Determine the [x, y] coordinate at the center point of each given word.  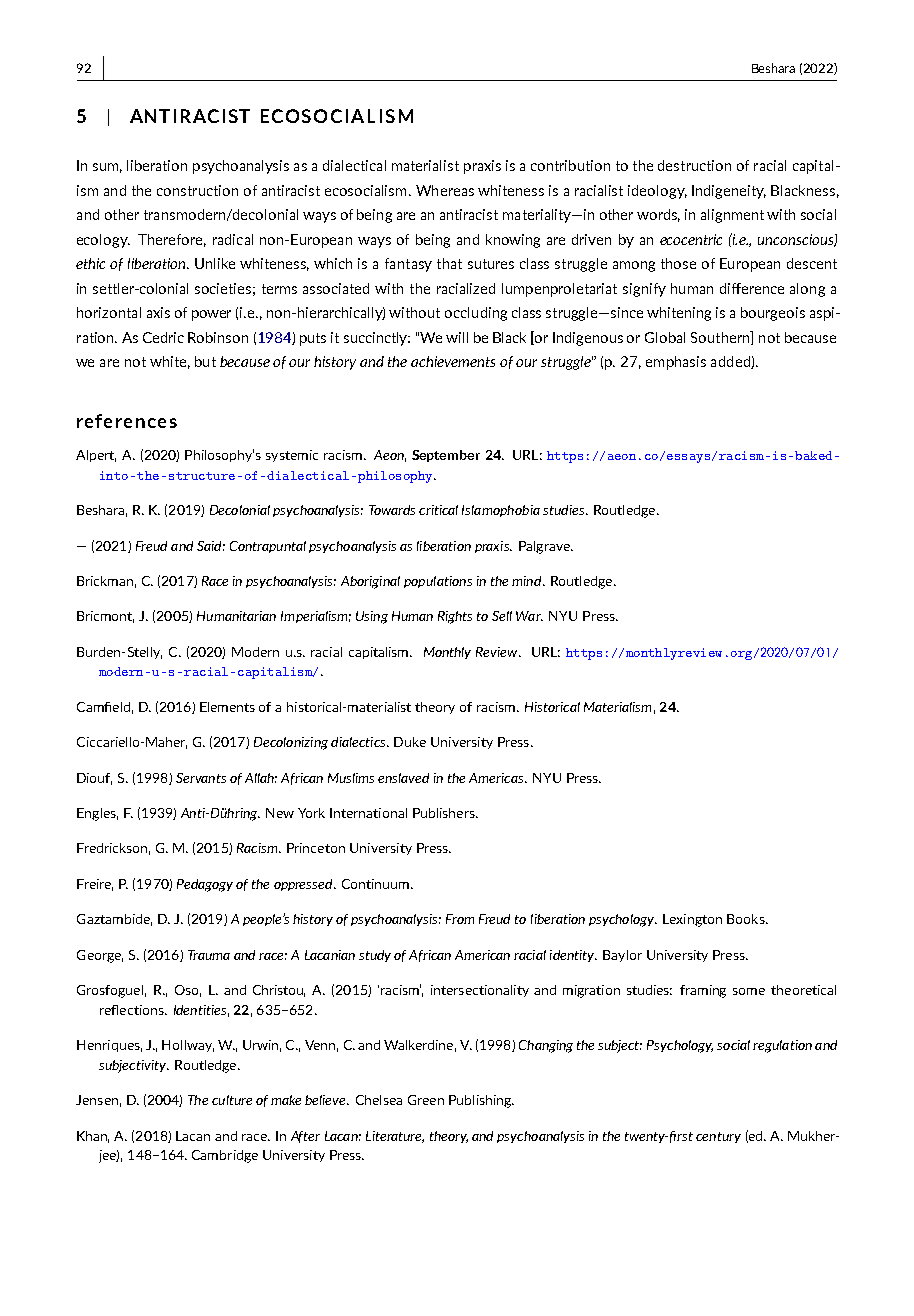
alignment [732, 216]
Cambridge [225, 1156]
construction [197, 190]
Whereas [445, 190]
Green [426, 1100]
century [718, 1137]
